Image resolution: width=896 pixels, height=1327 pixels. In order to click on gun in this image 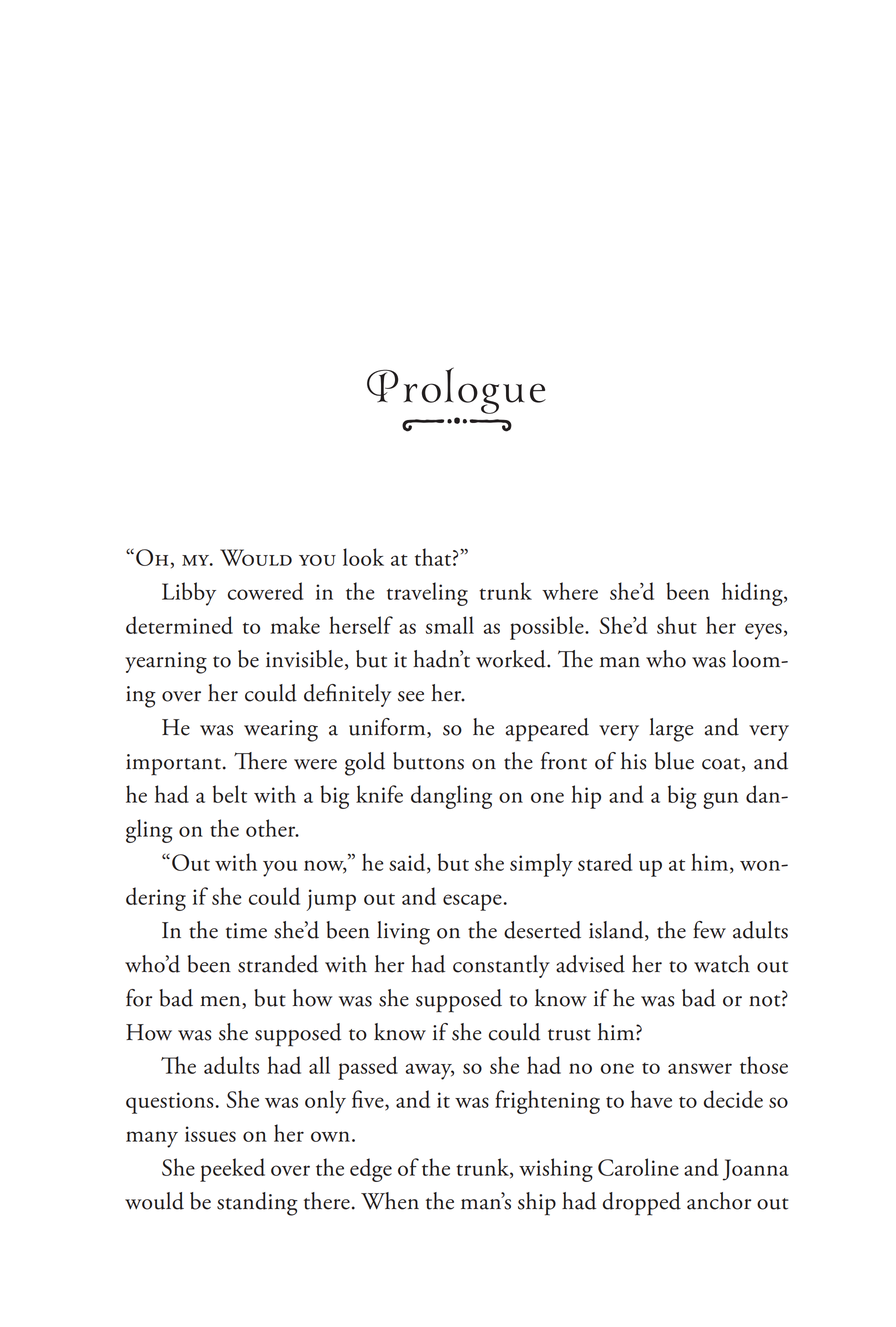, I will do `click(720, 800)`.
